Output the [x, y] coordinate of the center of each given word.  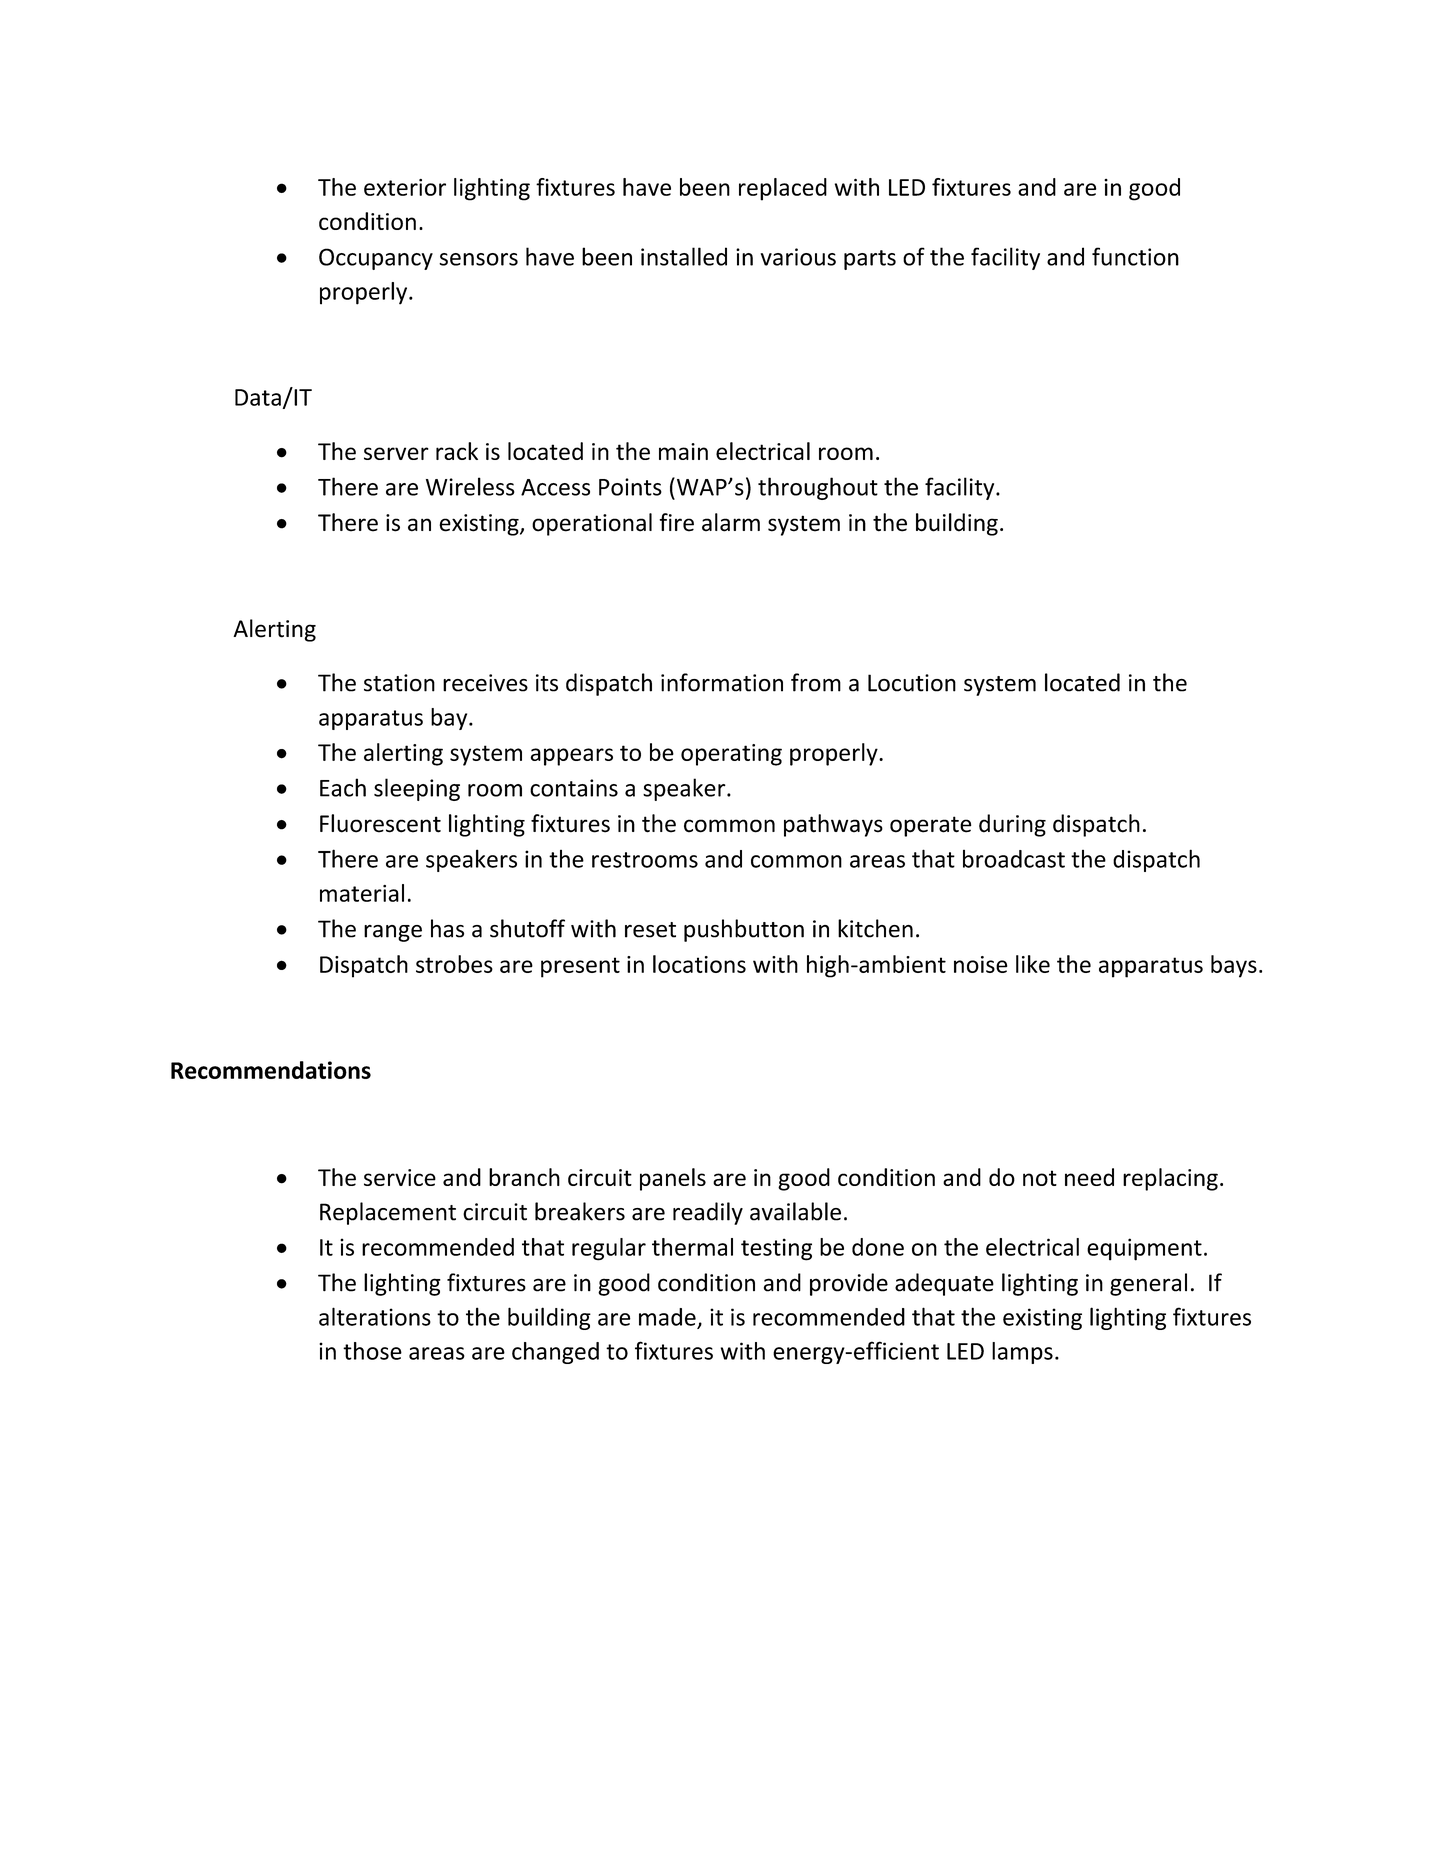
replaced [783, 189]
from [816, 682]
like [1033, 964]
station [399, 683]
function [1135, 256]
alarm [731, 522]
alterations [375, 1316]
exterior [405, 187]
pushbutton [744, 930]
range [393, 933]
